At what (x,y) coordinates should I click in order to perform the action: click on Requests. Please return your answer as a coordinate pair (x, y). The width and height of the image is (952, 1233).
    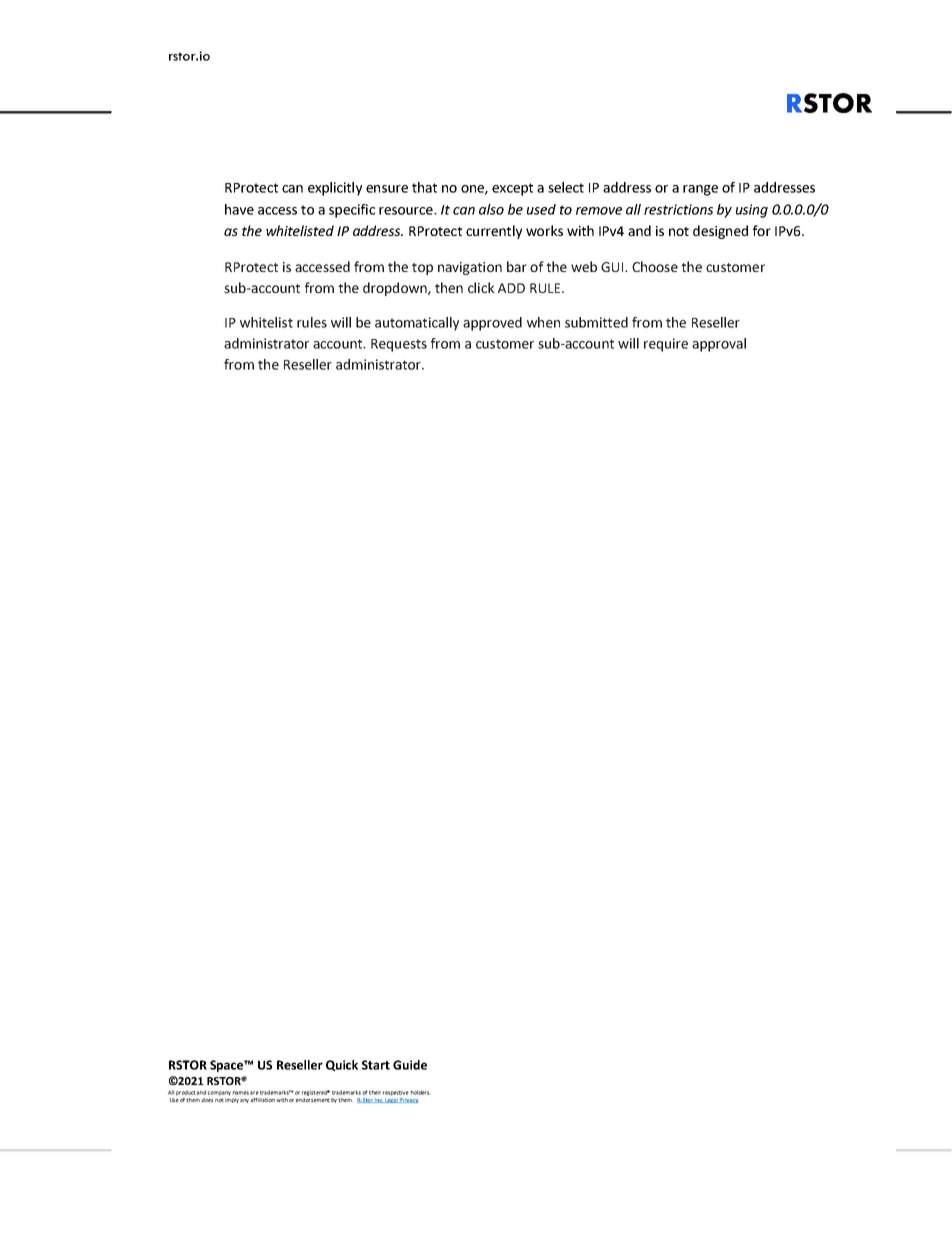
    Looking at the image, I should click on (399, 345).
